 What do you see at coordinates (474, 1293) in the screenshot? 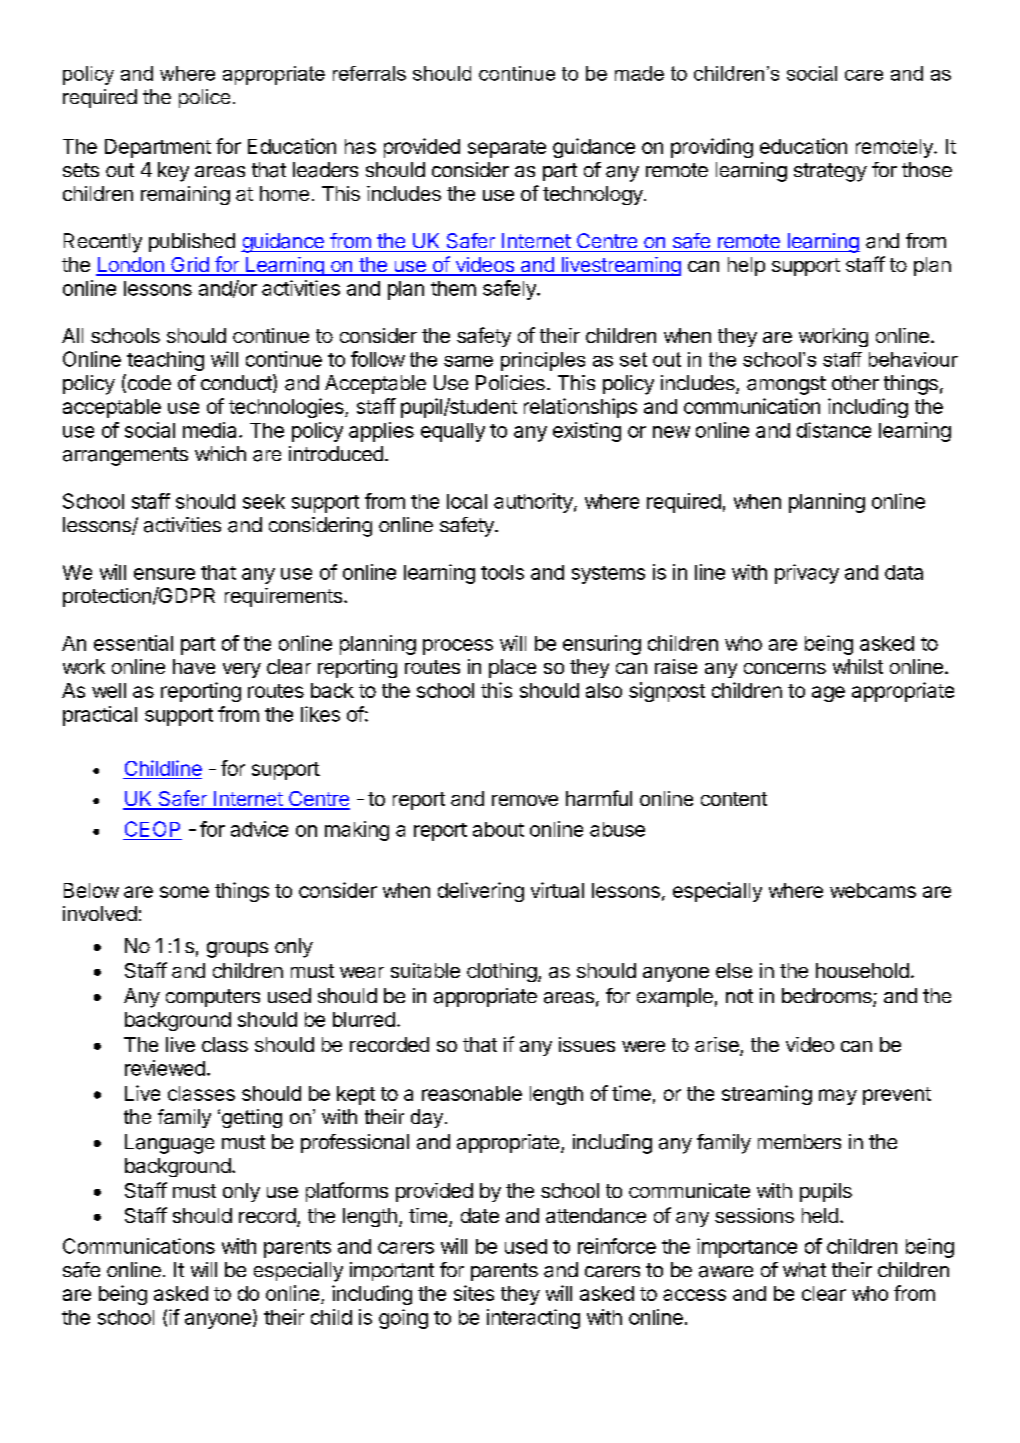
I see `sites` at bounding box center [474, 1293].
